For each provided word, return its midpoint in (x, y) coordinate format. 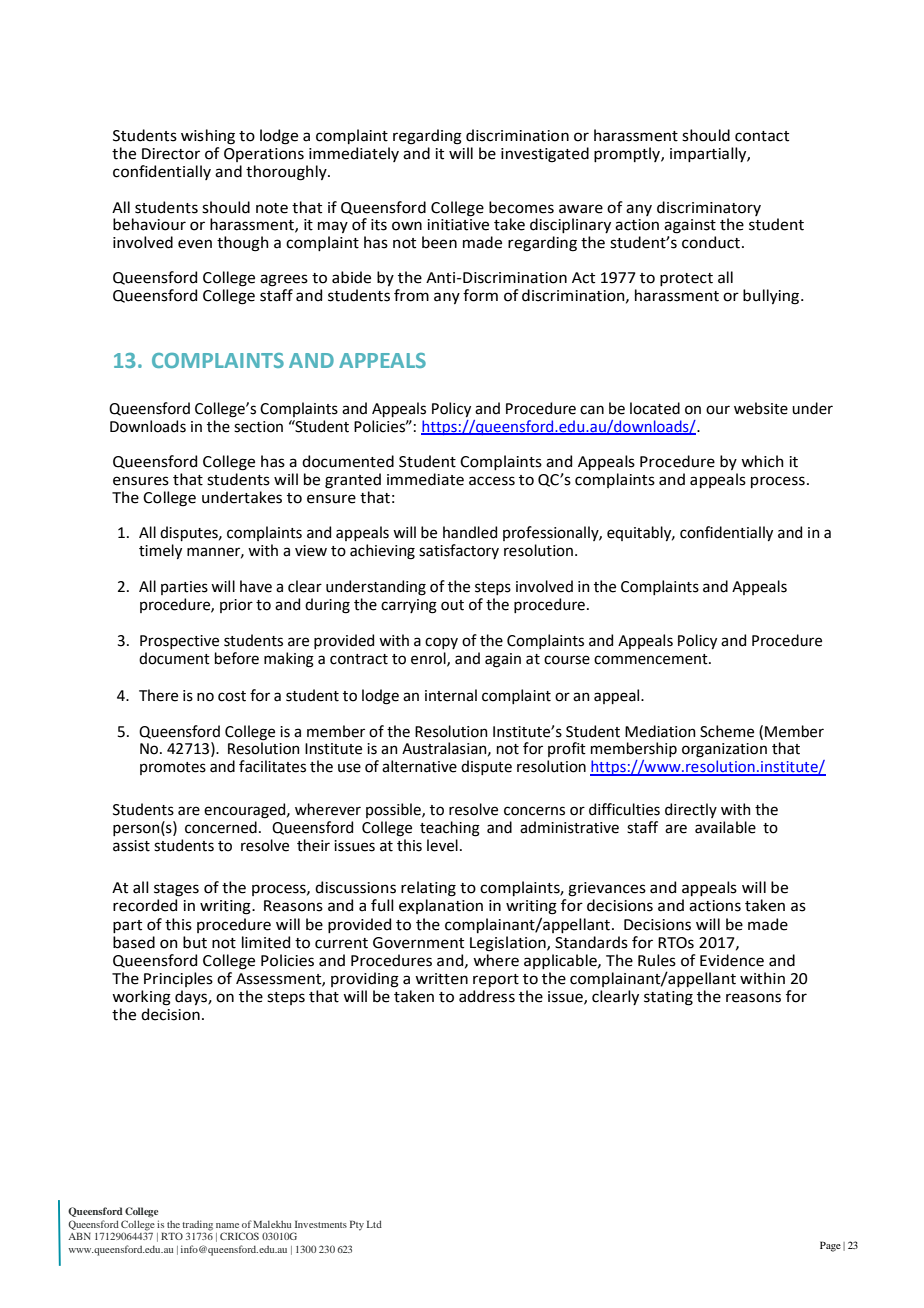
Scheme (727, 731)
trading (197, 1225)
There (158, 695)
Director (171, 154)
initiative (458, 223)
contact (762, 136)
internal (451, 695)
